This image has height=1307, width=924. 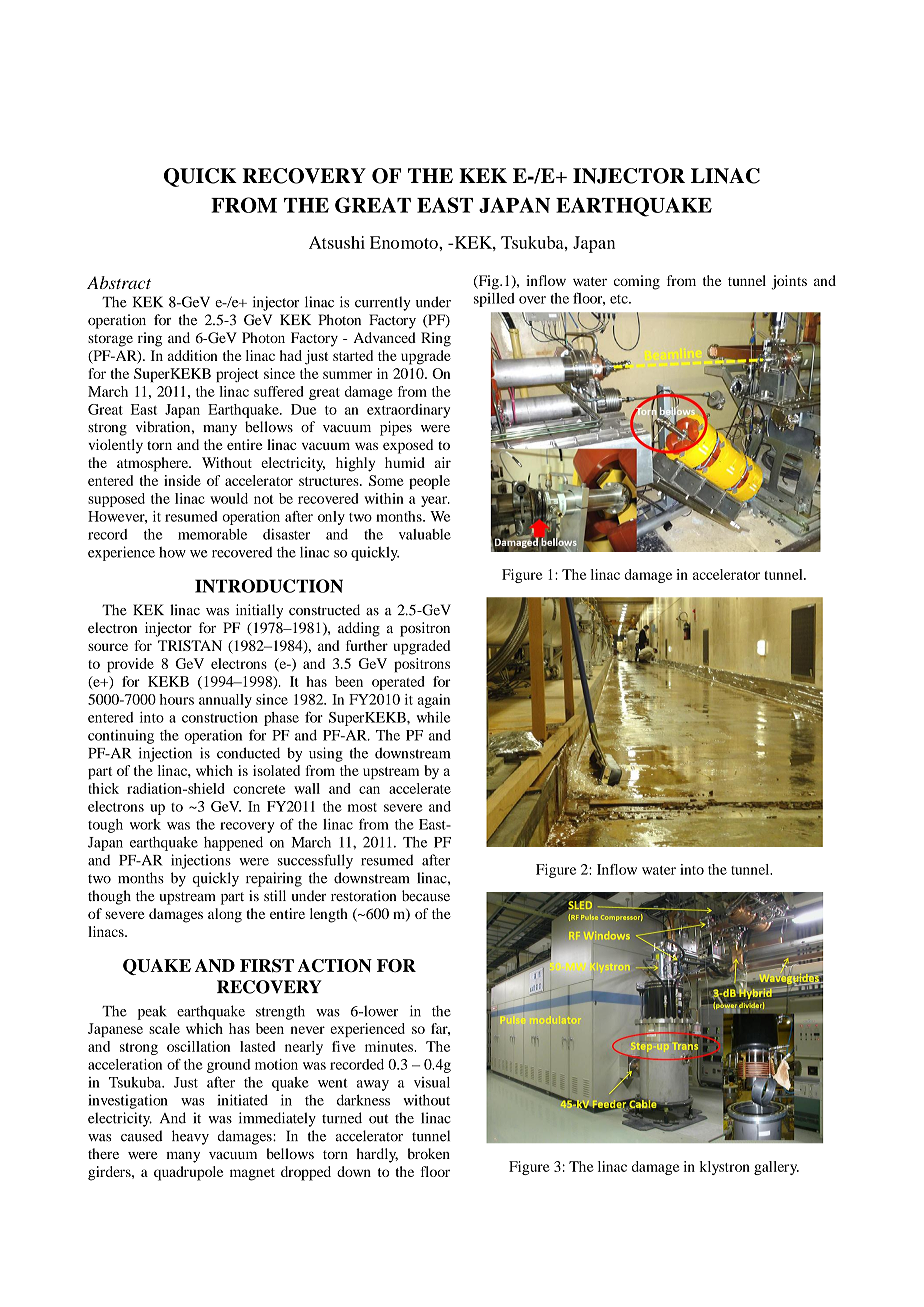 What do you see at coordinates (426, 895) in the image?
I see `because` at bounding box center [426, 895].
